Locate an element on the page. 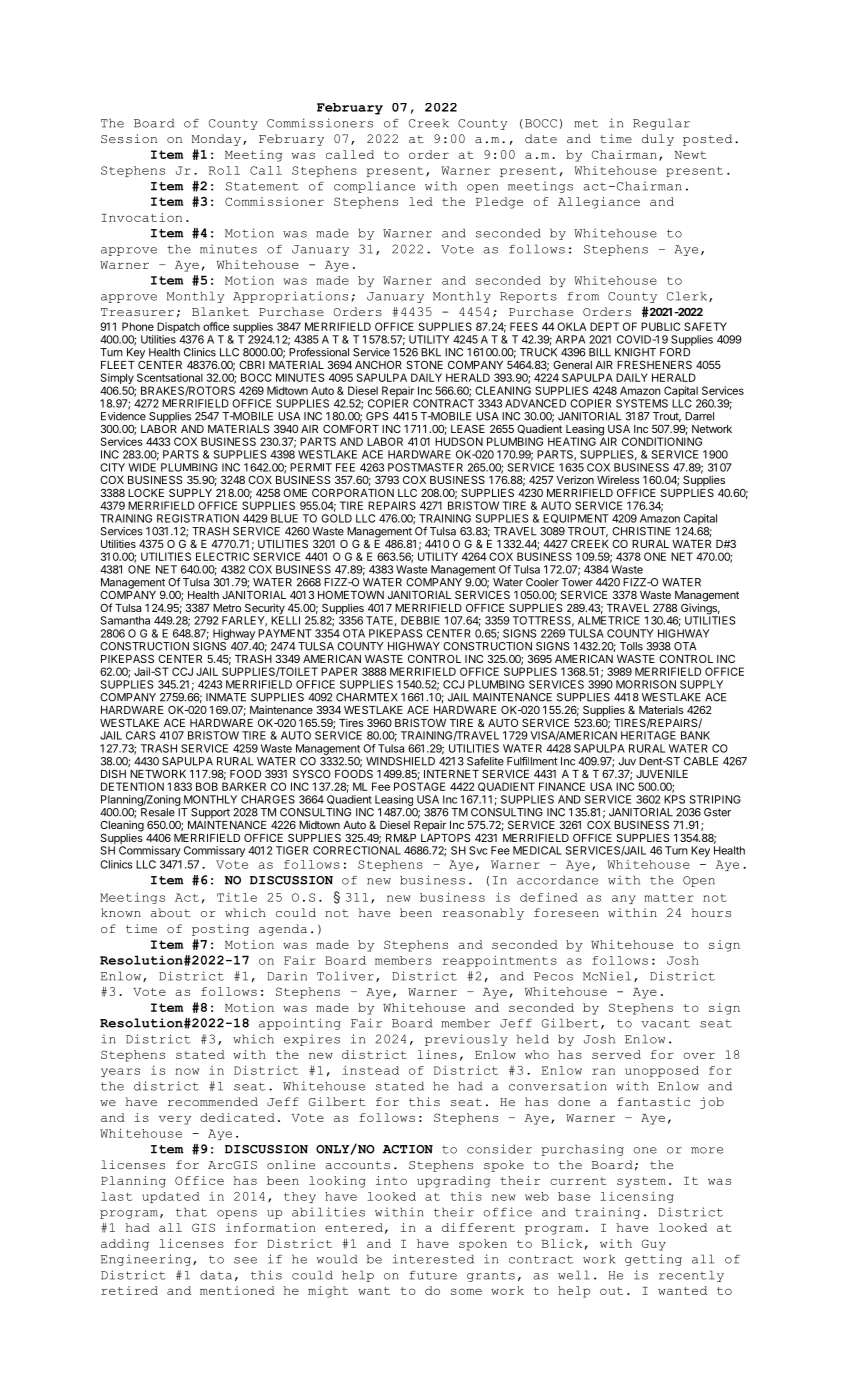  duly is located at coordinates (658, 140).
